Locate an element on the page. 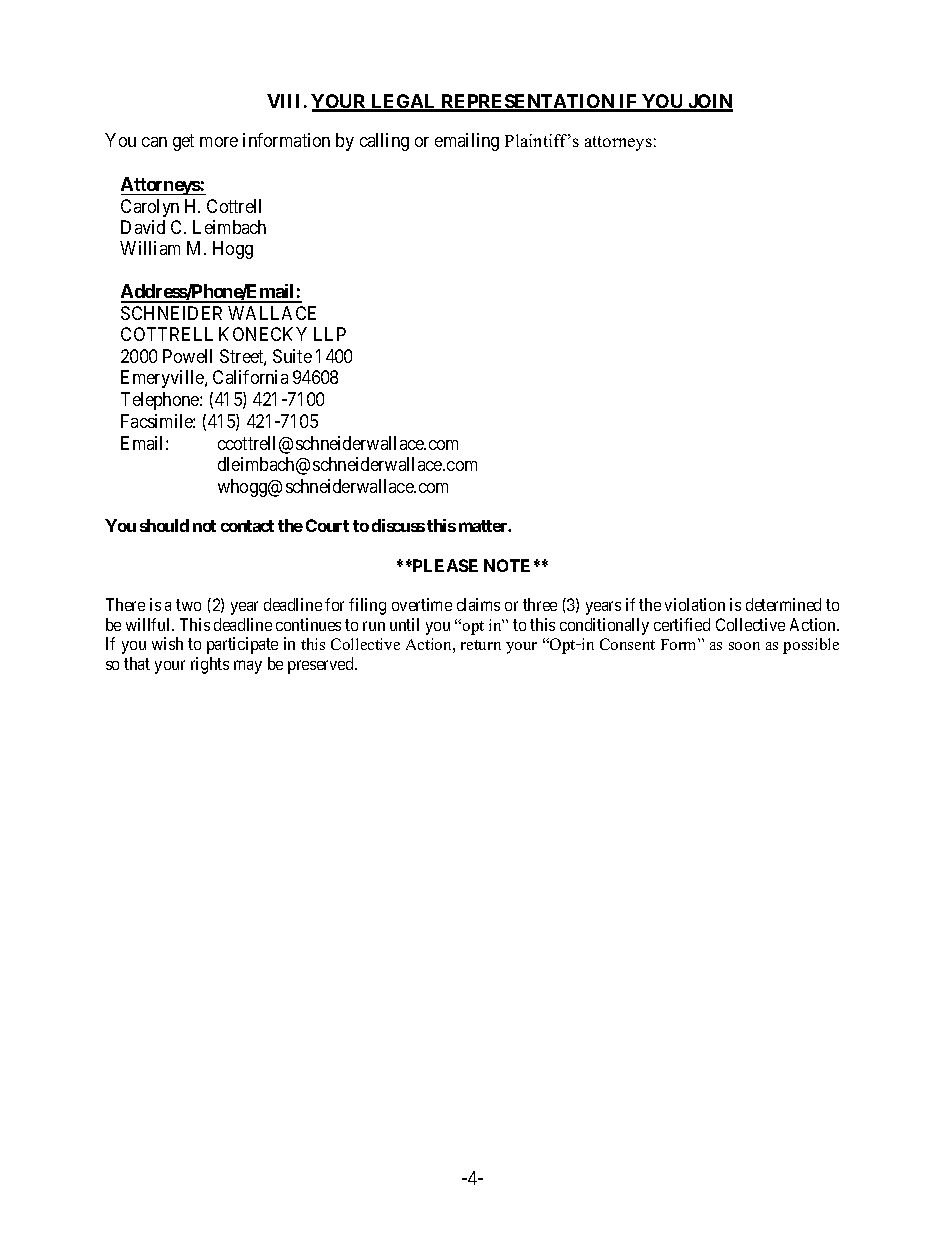 This document has width=952, height=1233. NOTE is located at coordinates (507, 565).
